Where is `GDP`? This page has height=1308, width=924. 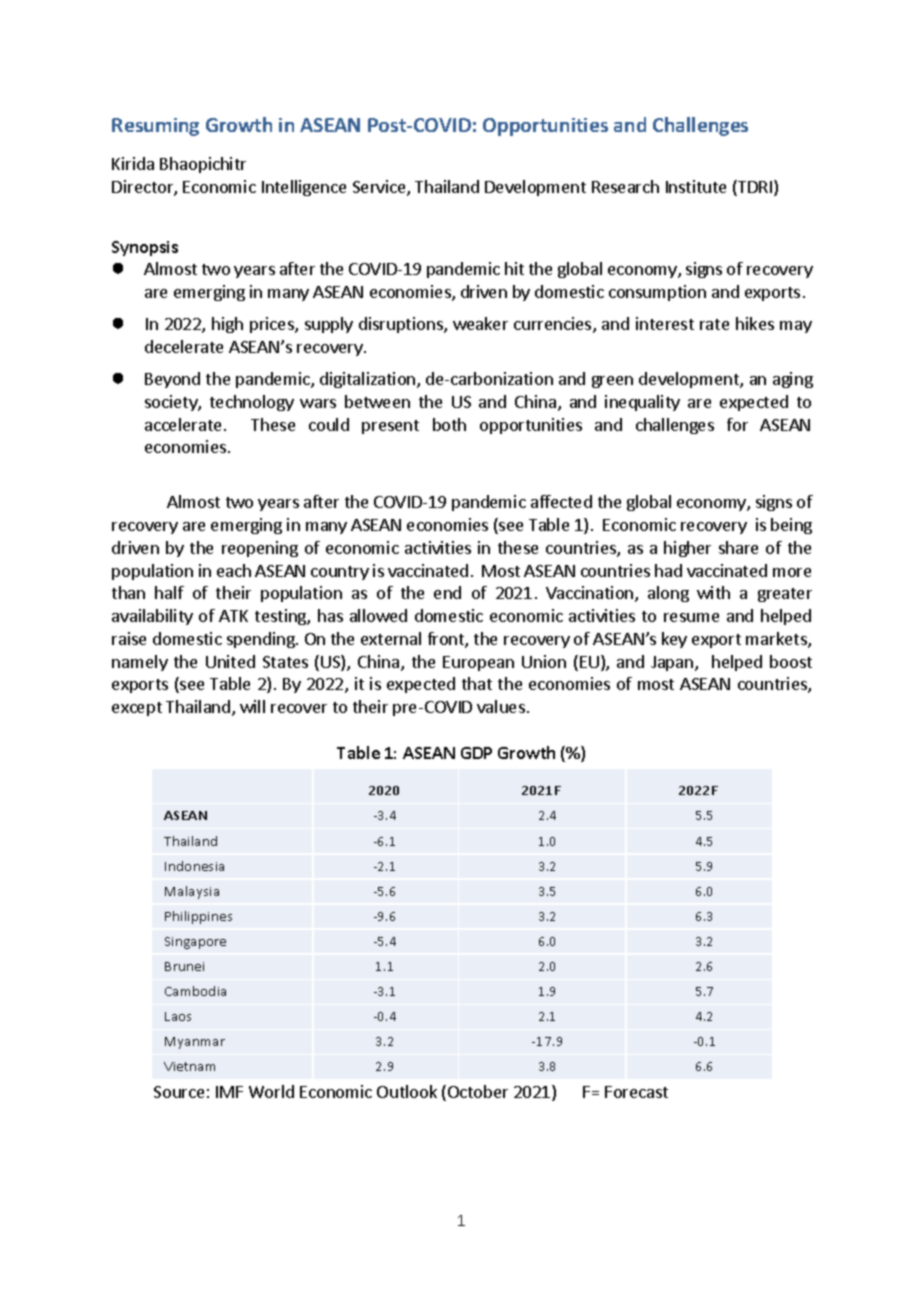
GDP is located at coordinates (476, 753).
